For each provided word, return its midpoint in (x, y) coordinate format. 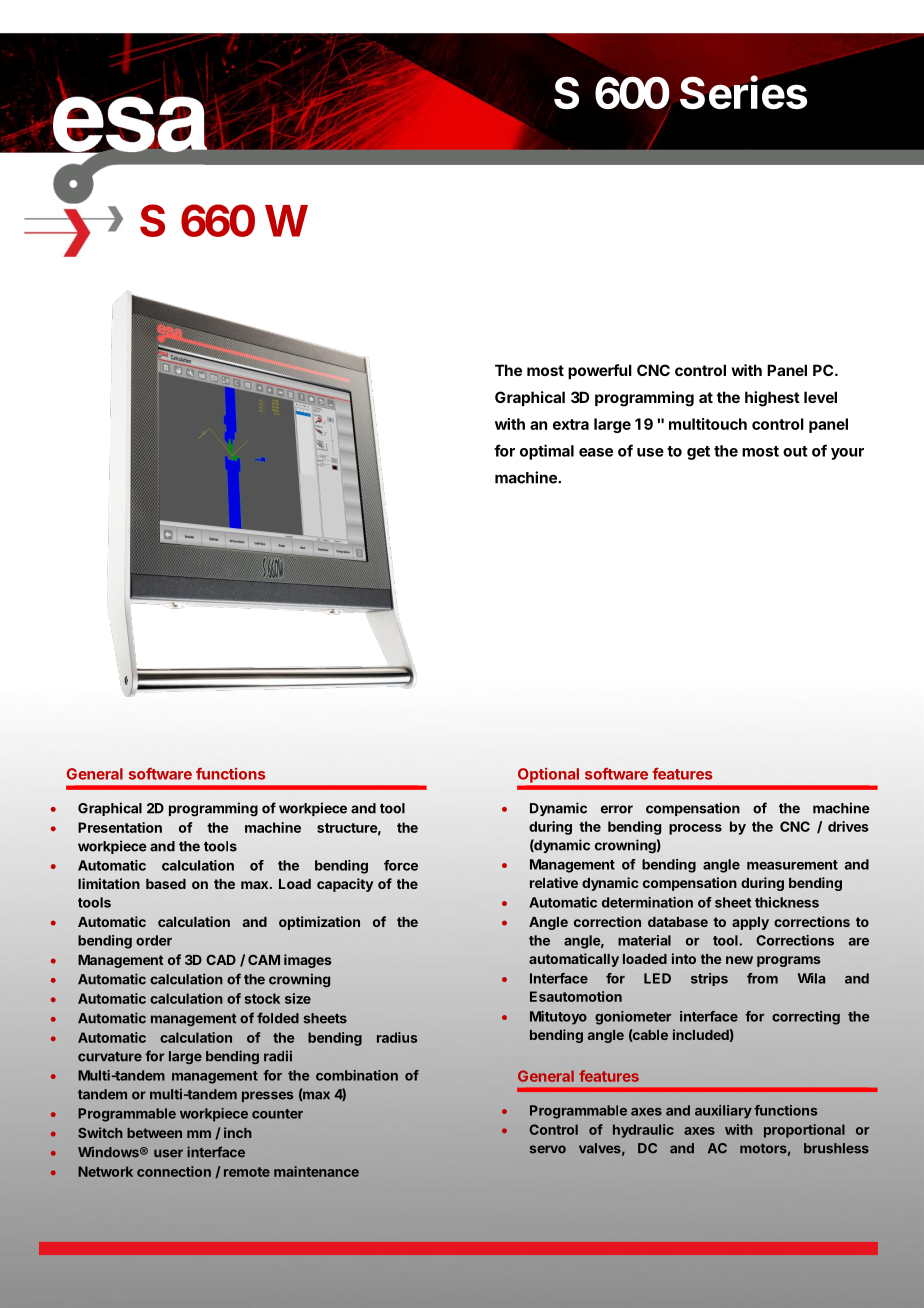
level (820, 397)
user (168, 1153)
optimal (547, 452)
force (401, 865)
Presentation (120, 827)
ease (596, 452)
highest (772, 399)
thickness (787, 902)
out (795, 451)
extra (571, 424)
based (166, 884)
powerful (600, 371)
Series (743, 92)
